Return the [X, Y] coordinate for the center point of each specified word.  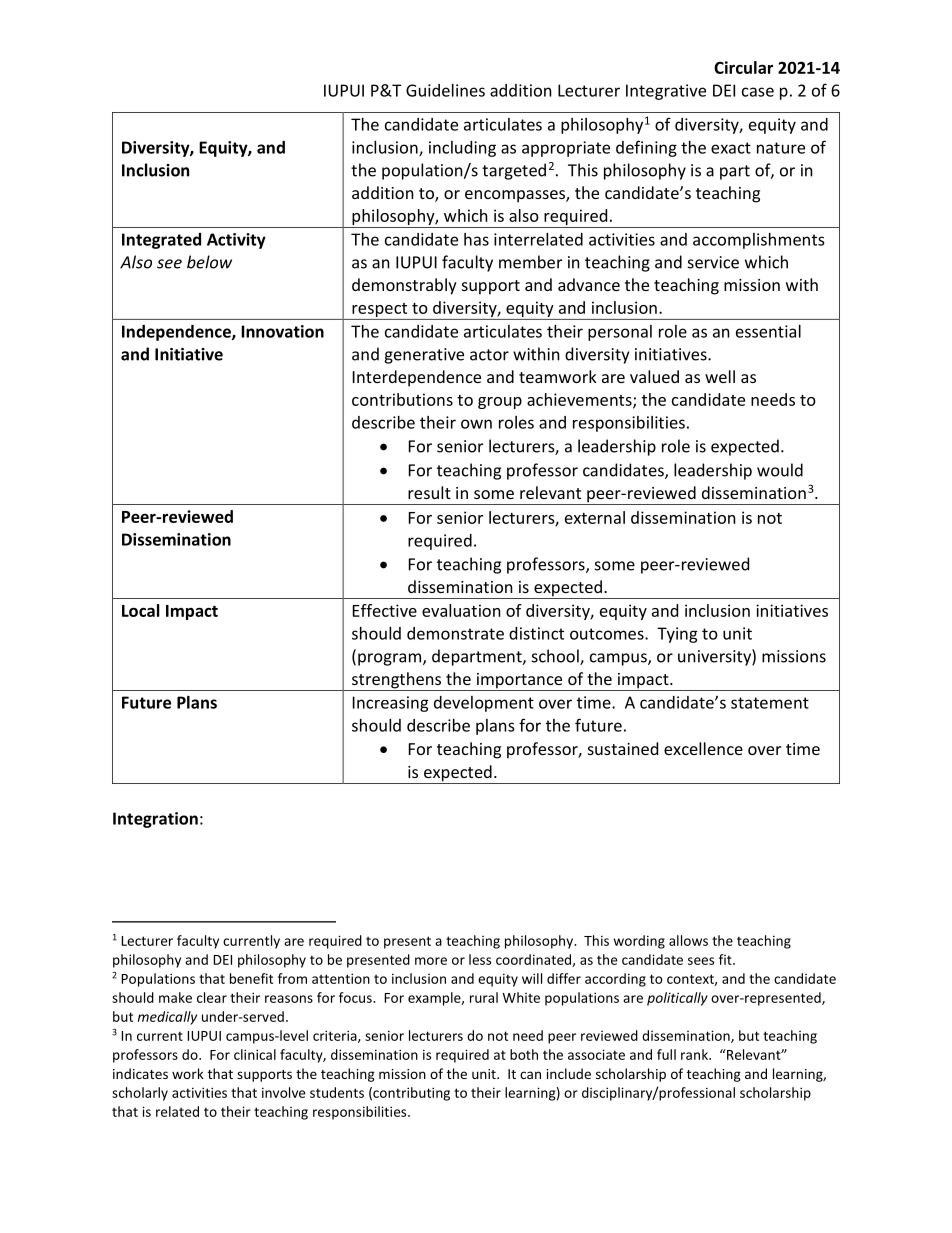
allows [688, 940]
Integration [155, 820]
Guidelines [445, 90]
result [429, 492]
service [713, 262]
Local [141, 610]
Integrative [666, 92]
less [480, 959]
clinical [255, 1054]
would [780, 470]
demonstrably [404, 286]
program [391, 659]
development [484, 704]
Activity [236, 241]
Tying [677, 635]
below [209, 262]
